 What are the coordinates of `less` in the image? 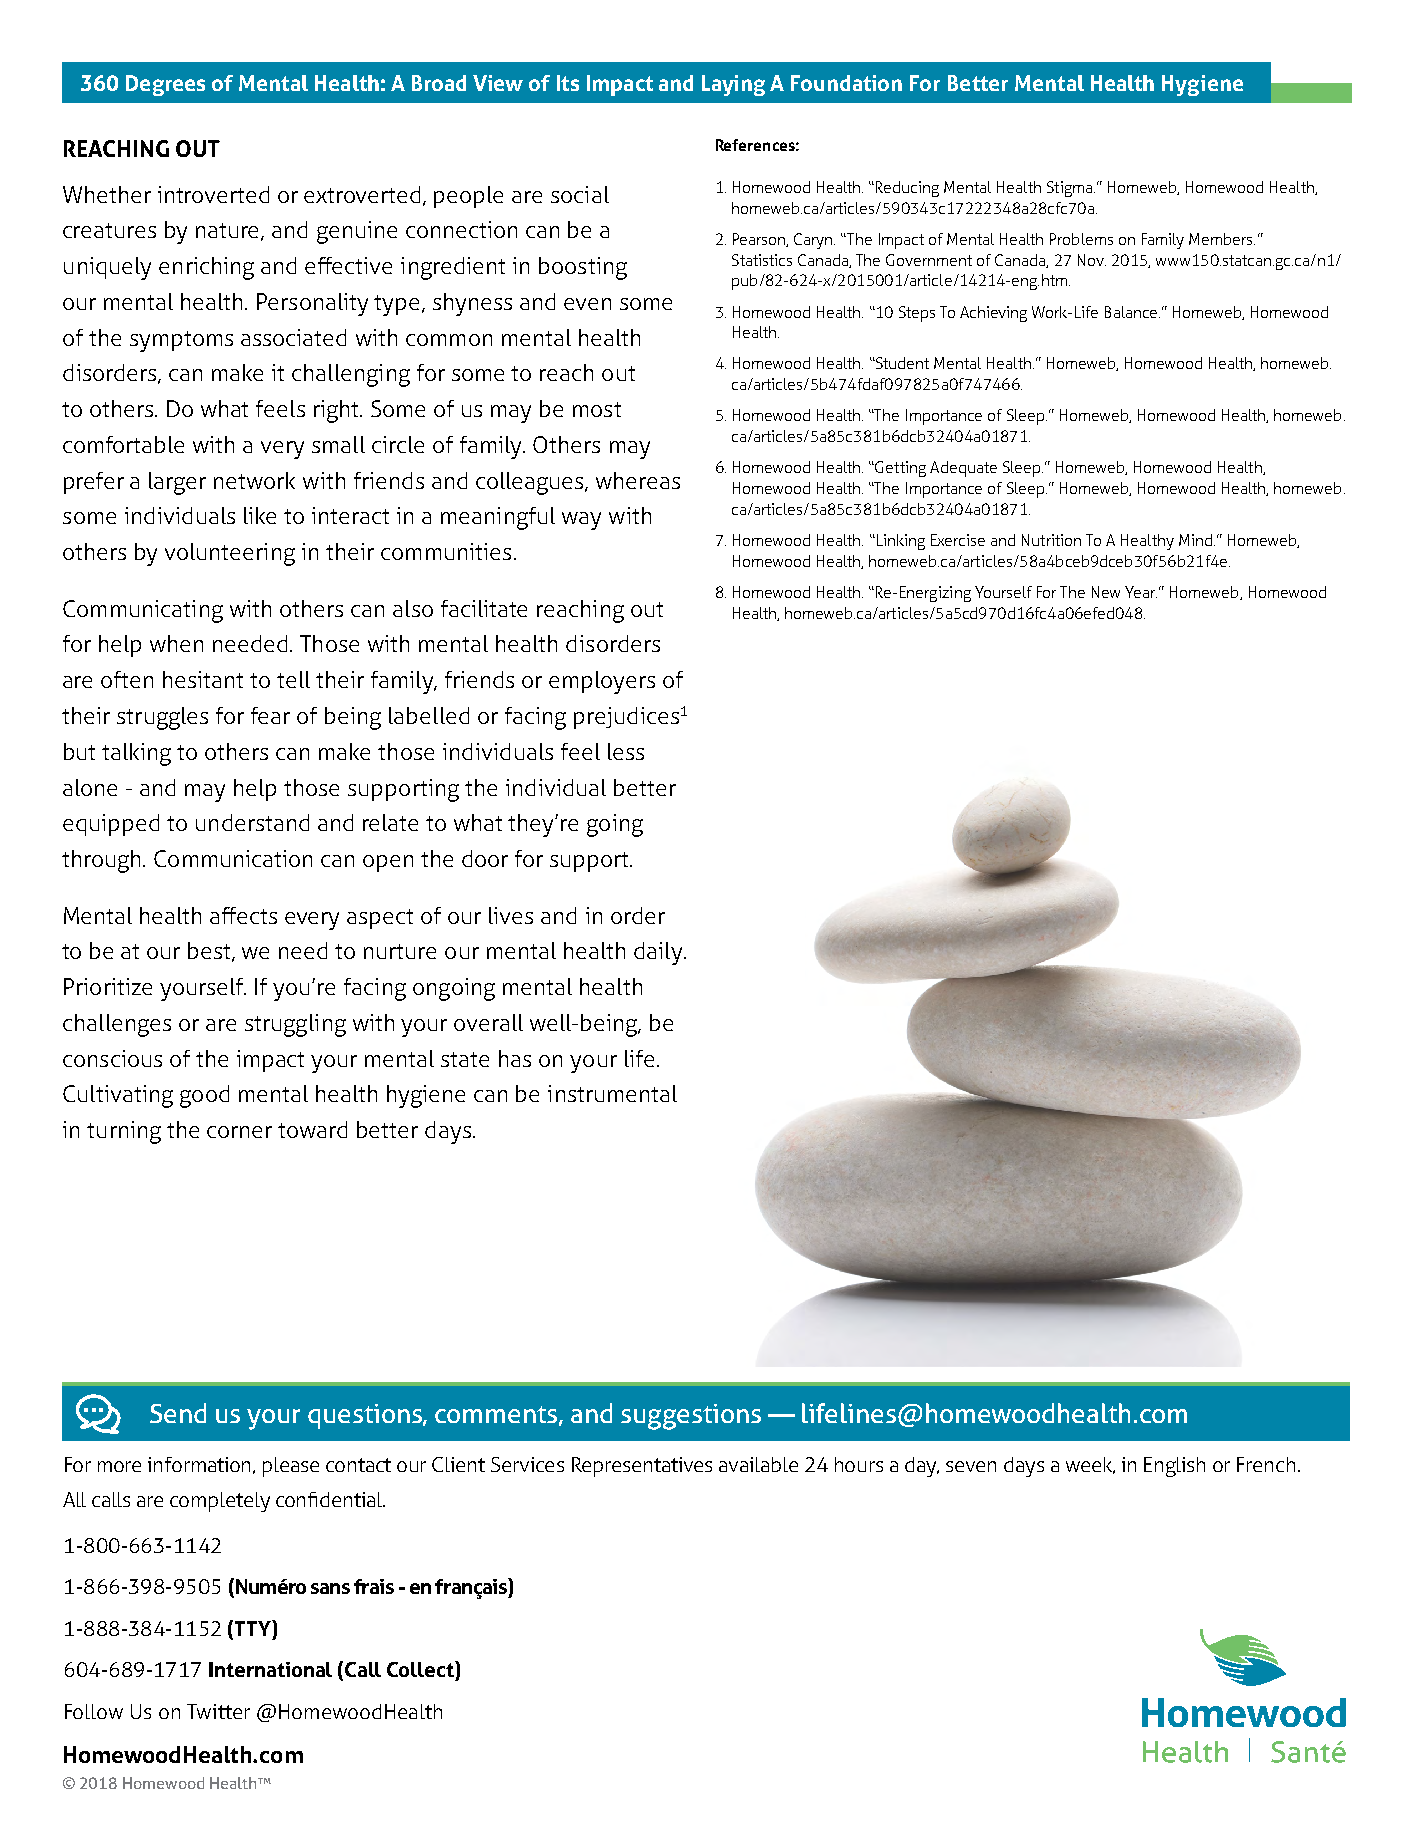 It's located at (626, 751).
